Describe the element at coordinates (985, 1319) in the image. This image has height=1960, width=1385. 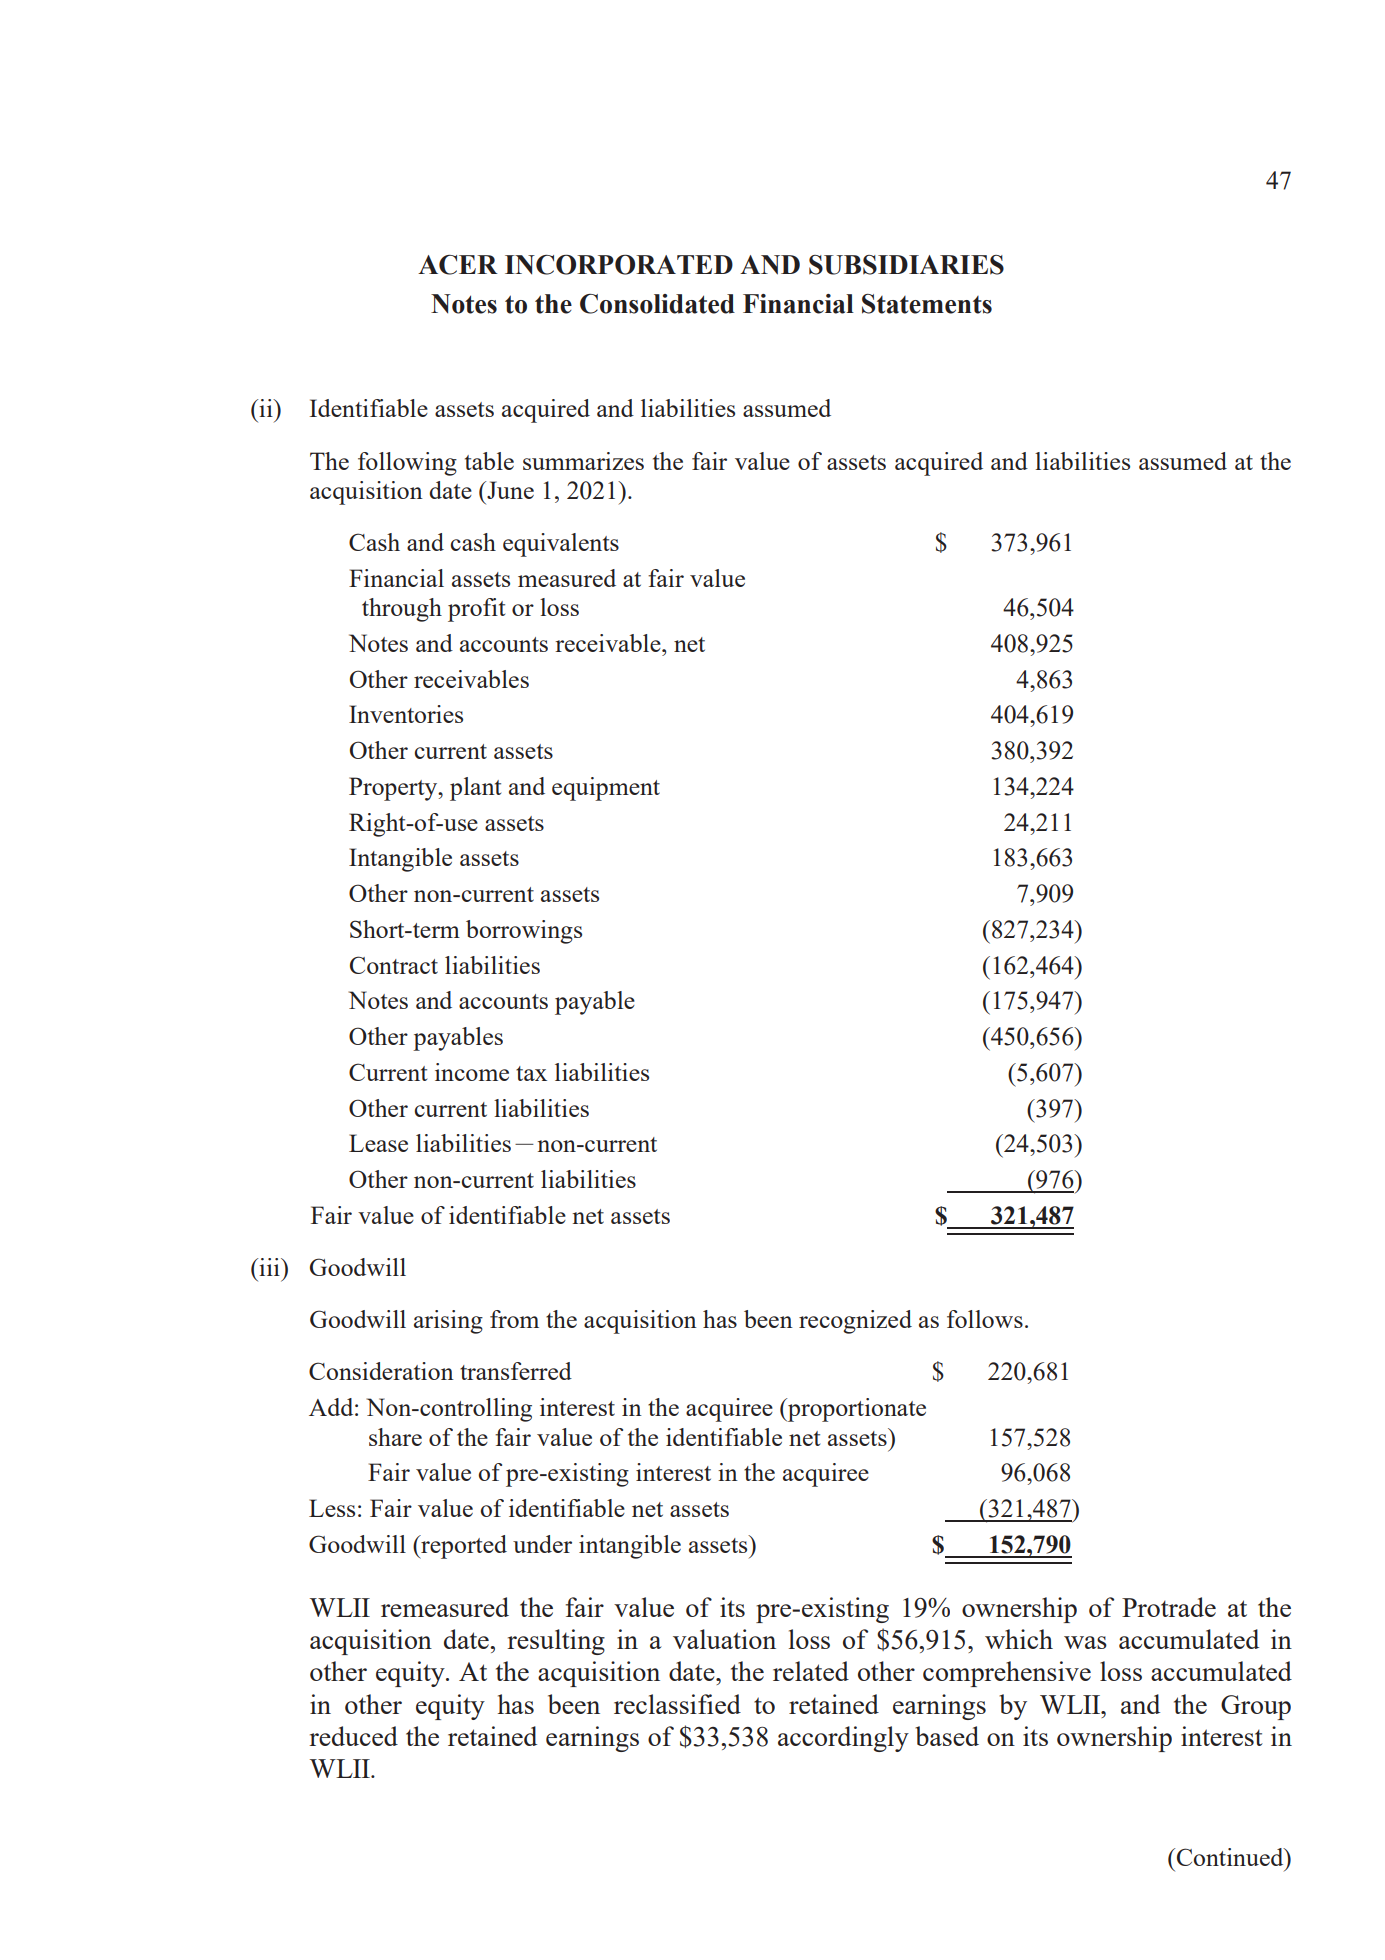
I see `follows` at that location.
